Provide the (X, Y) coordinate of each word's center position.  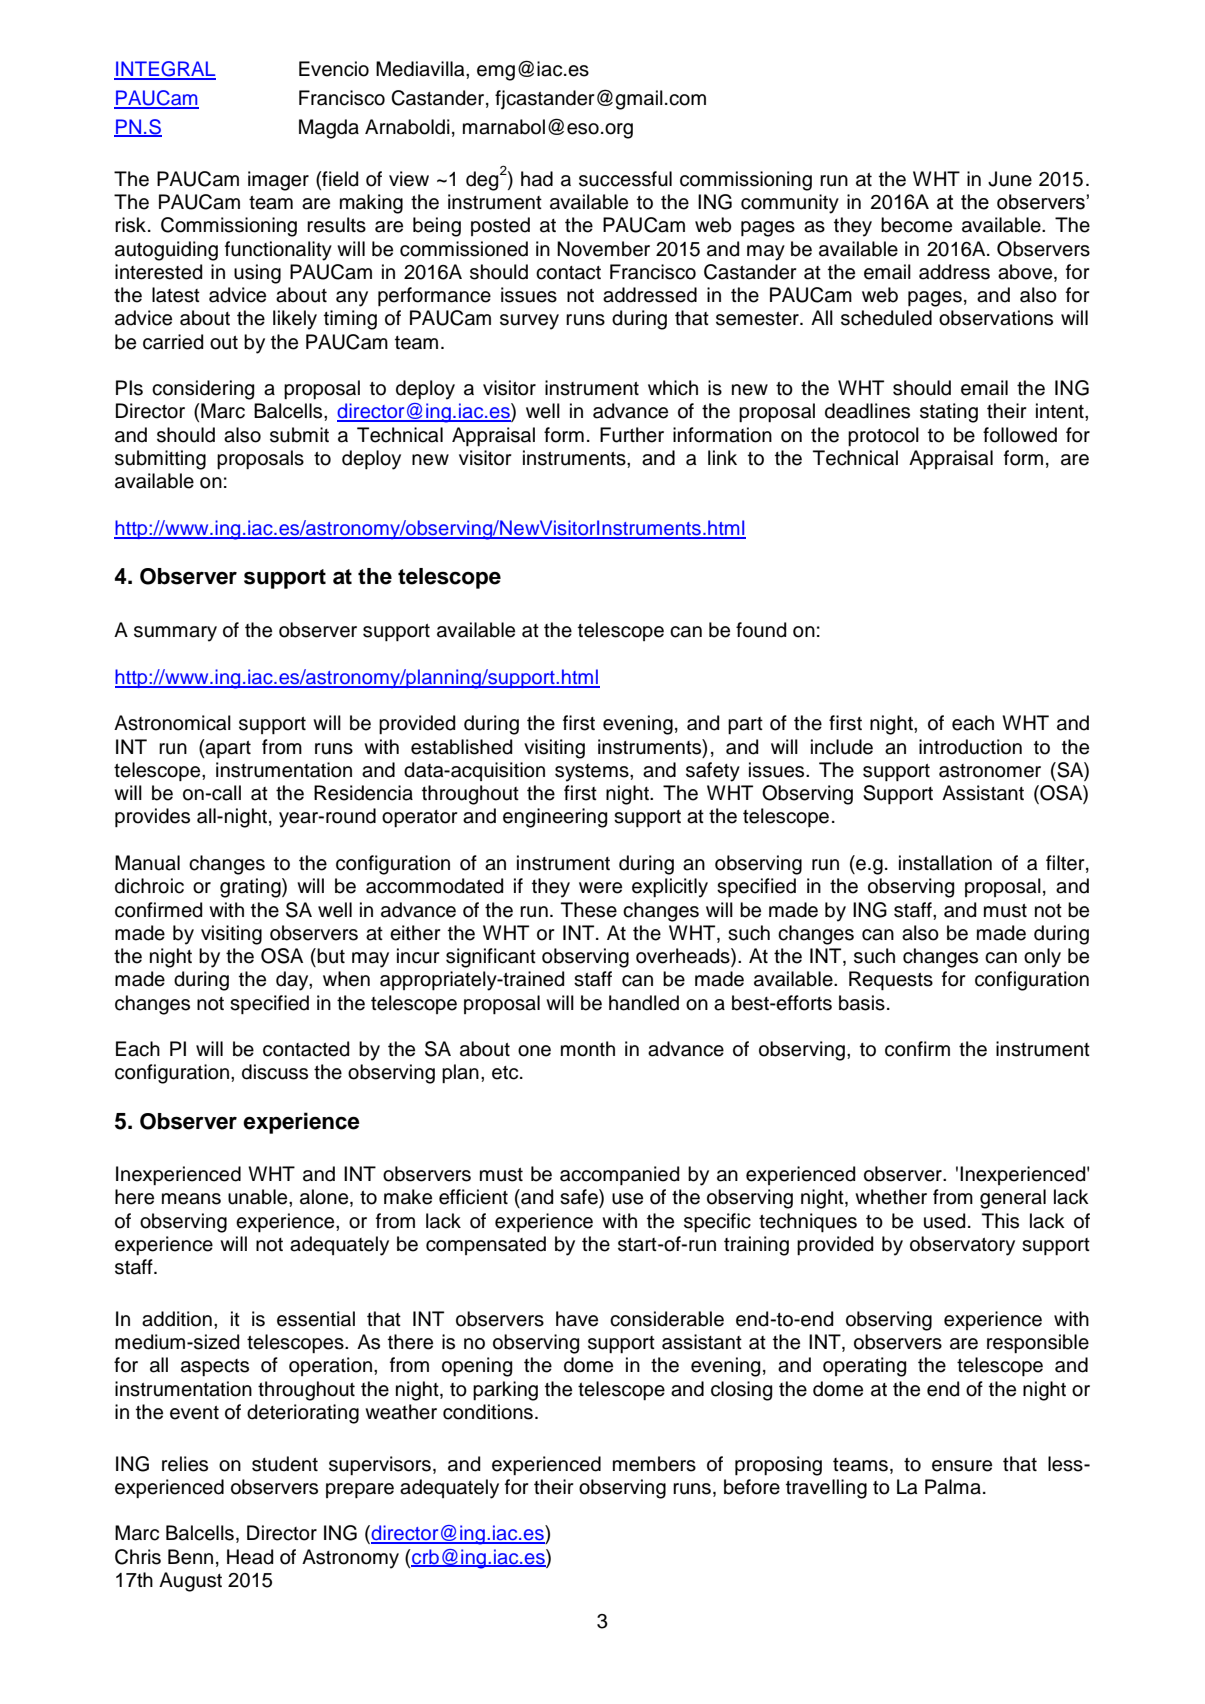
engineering (555, 818)
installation (945, 863)
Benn (190, 1557)
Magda (329, 129)
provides (152, 817)
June (1010, 179)
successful (625, 179)
